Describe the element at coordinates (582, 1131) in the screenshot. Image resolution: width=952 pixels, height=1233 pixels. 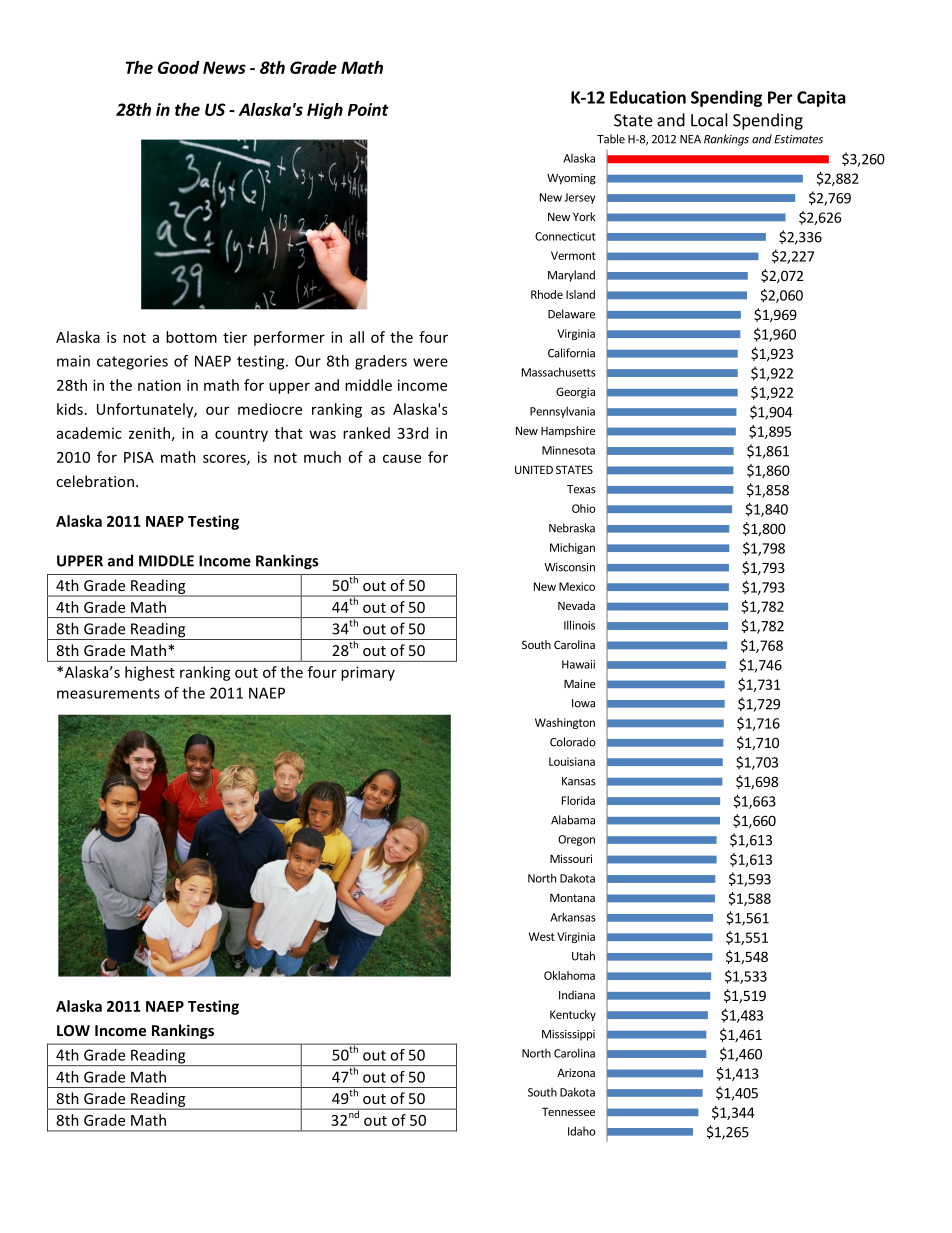
I see `Idaho` at that location.
